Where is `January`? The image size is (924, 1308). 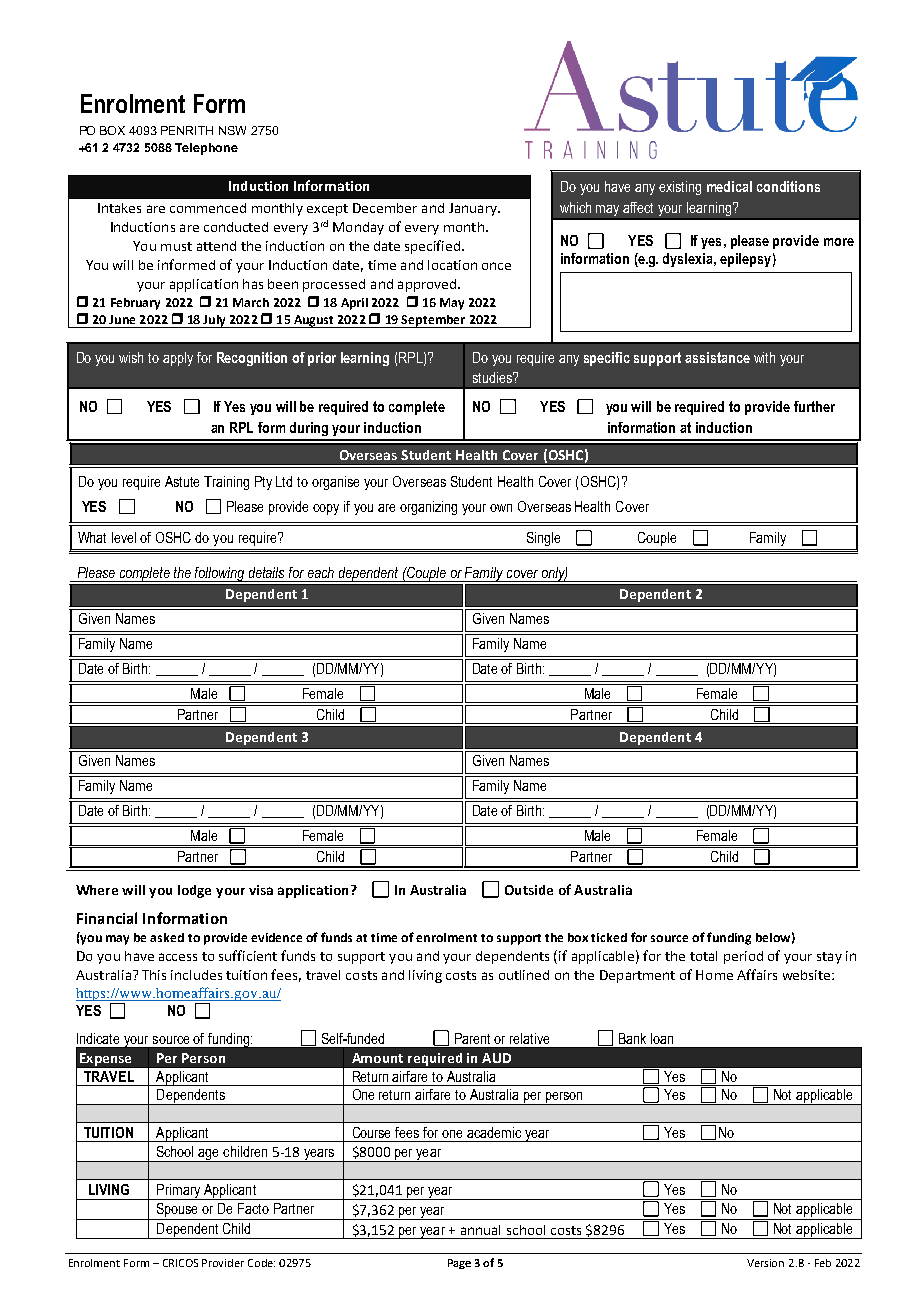
January is located at coordinates (474, 209).
